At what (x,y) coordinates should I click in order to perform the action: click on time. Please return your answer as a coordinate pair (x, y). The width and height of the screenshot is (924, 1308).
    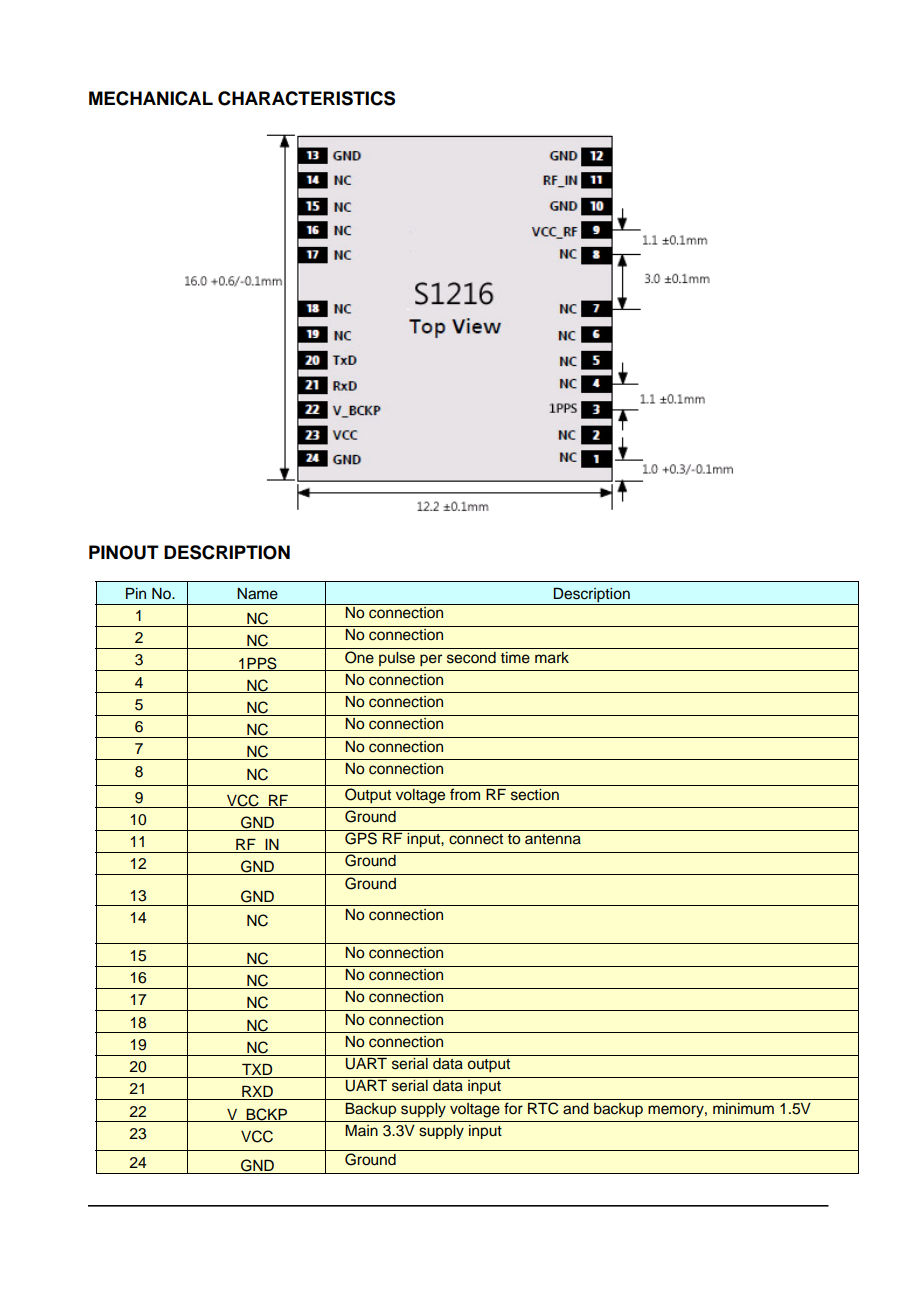
    Looking at the image, I should click on (515, 658).
